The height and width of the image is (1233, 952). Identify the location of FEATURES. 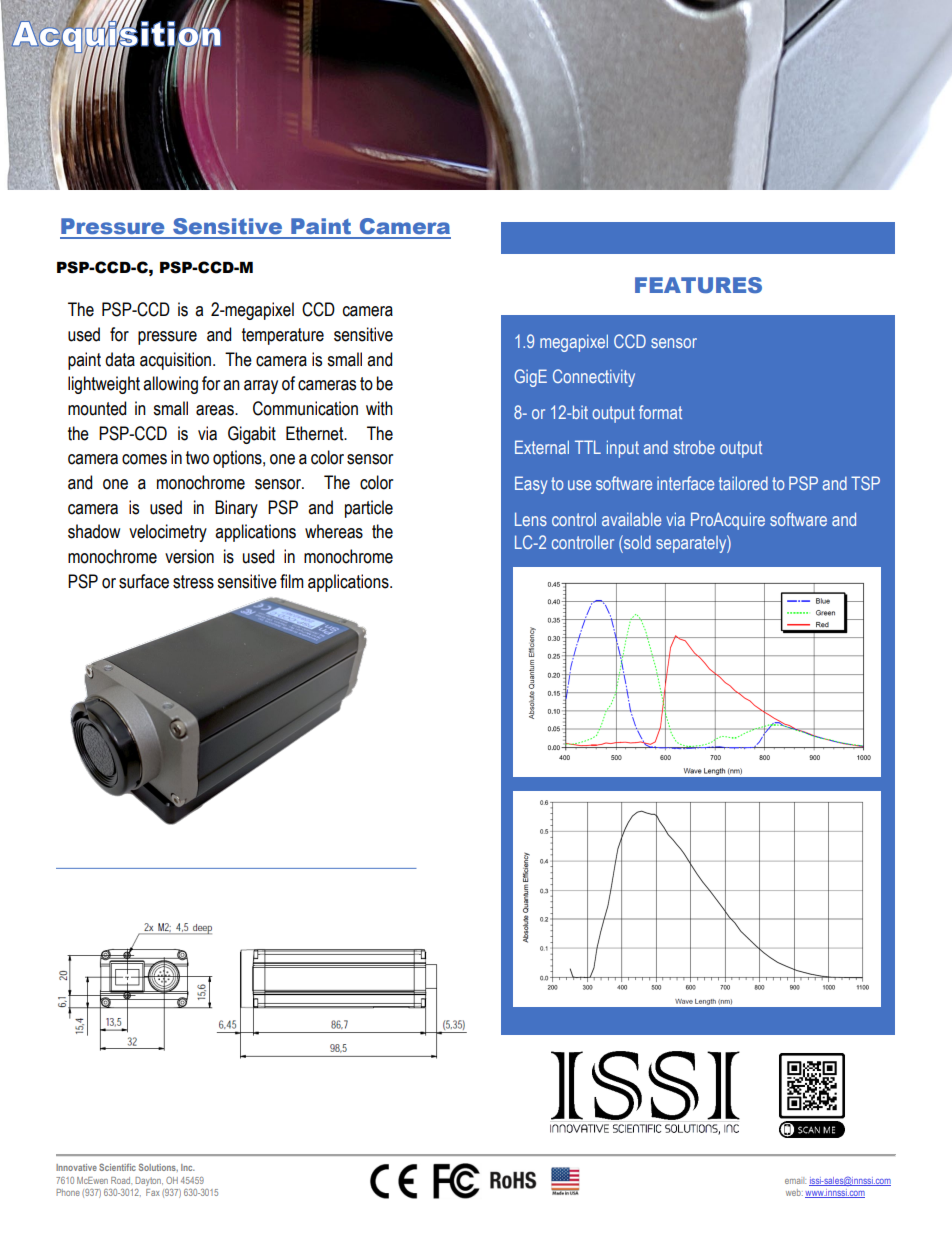
(698, 285).
